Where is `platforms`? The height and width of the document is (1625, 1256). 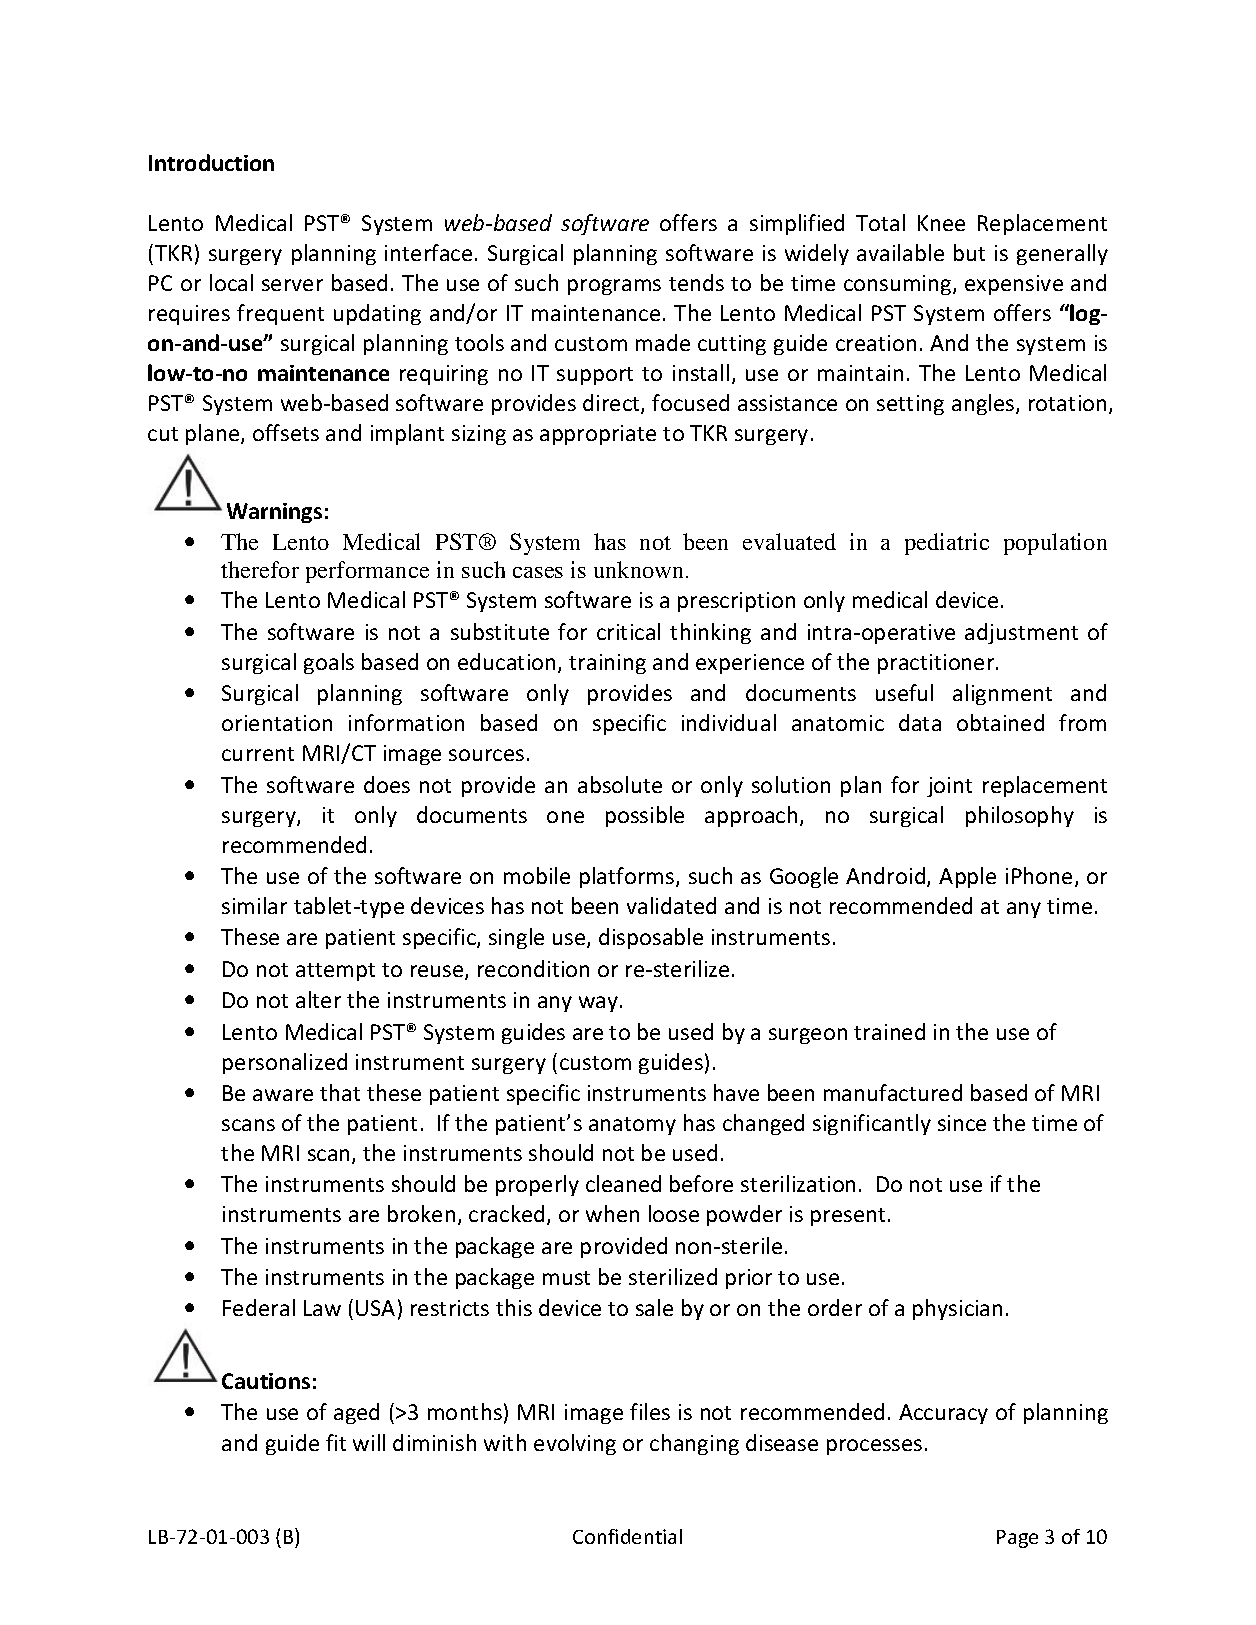 platforms is located at coordinates (628, 877).
